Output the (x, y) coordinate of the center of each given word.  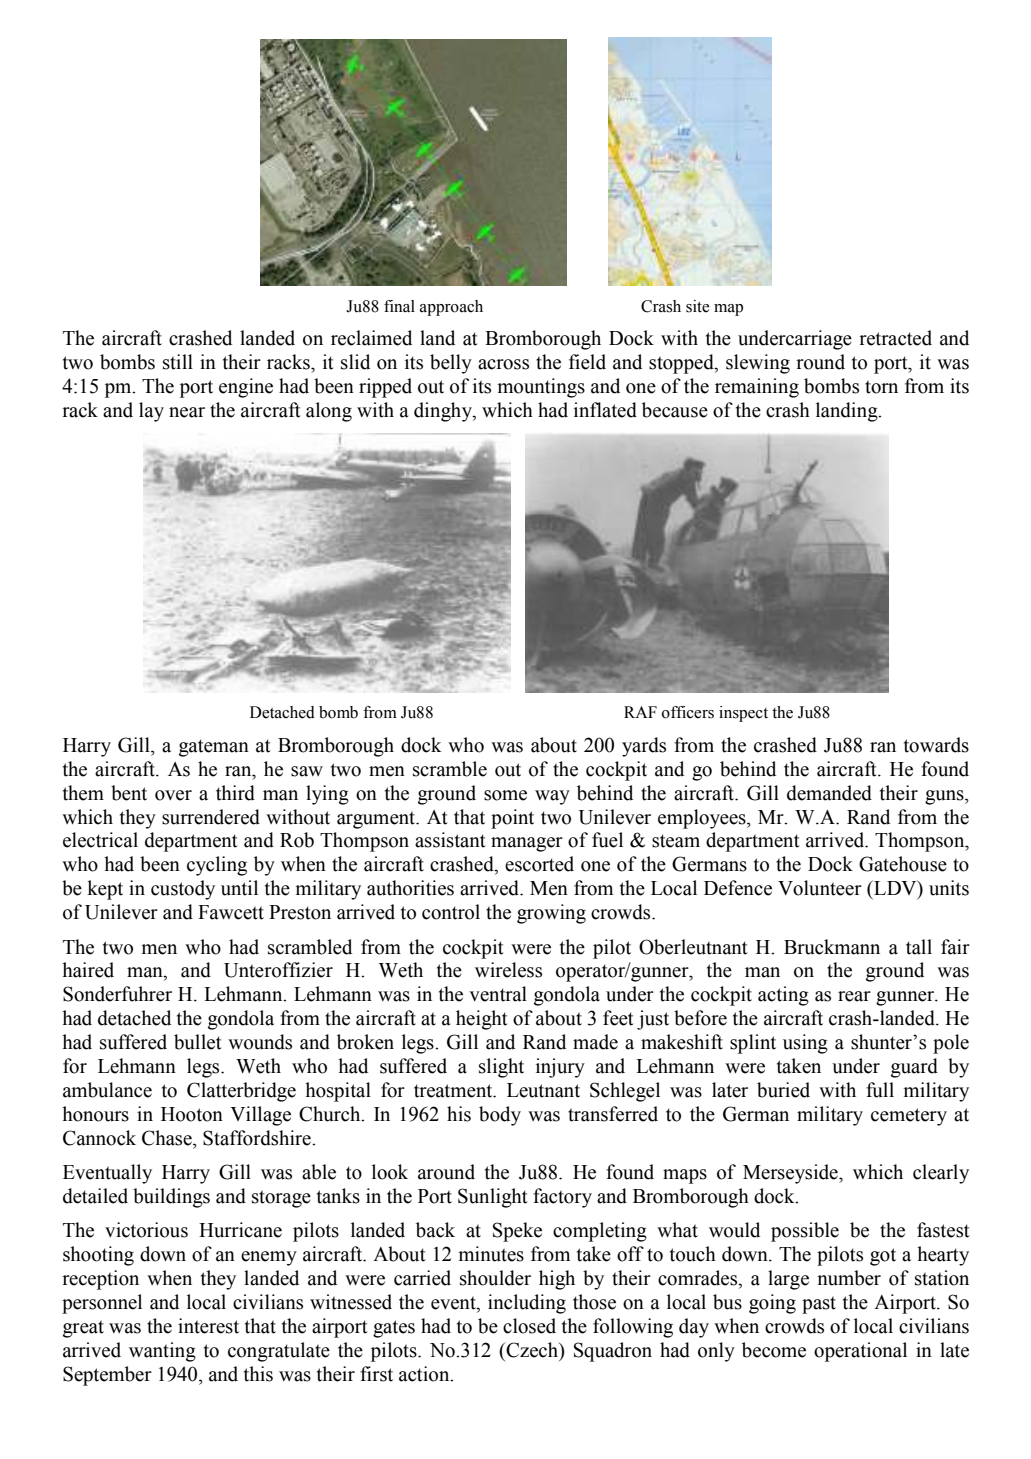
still (178, 362)
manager (527, 844)
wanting (162, 1352)
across (503, 364)
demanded (829, 793)
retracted (895, 338)
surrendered (211, 817)
